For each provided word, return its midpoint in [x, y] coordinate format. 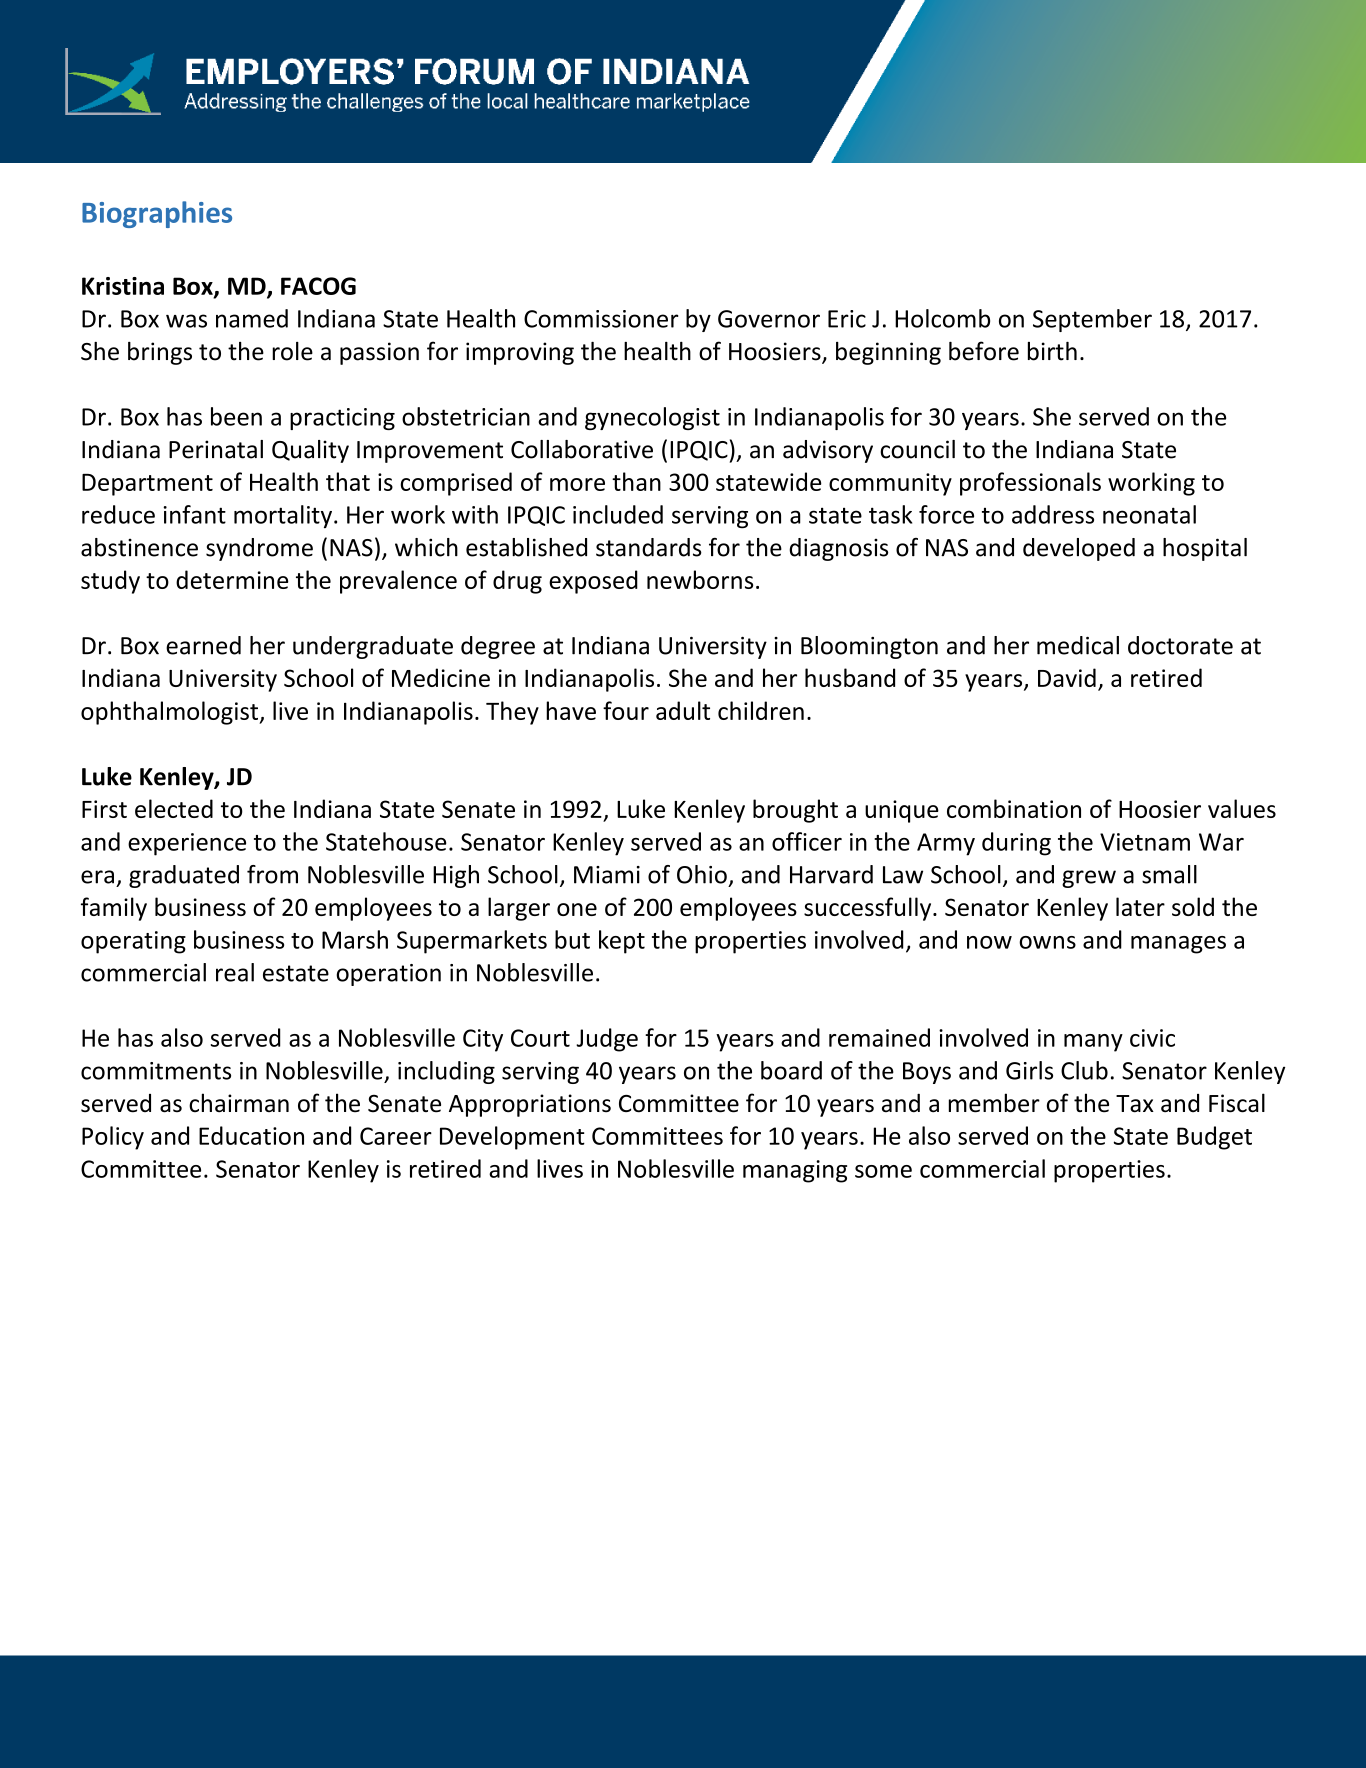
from [272, 874]
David [1067, 677]
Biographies [157, 214]
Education [251, 1135]
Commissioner [601, 319]
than [636, 481]
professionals [1030, 484]
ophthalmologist [170, 713]
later [1140, 906]
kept [622, 942]
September [1092, 320]
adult [683, 710]
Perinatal [216, 449]
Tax [1135, 1104]
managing [795, 1171]
